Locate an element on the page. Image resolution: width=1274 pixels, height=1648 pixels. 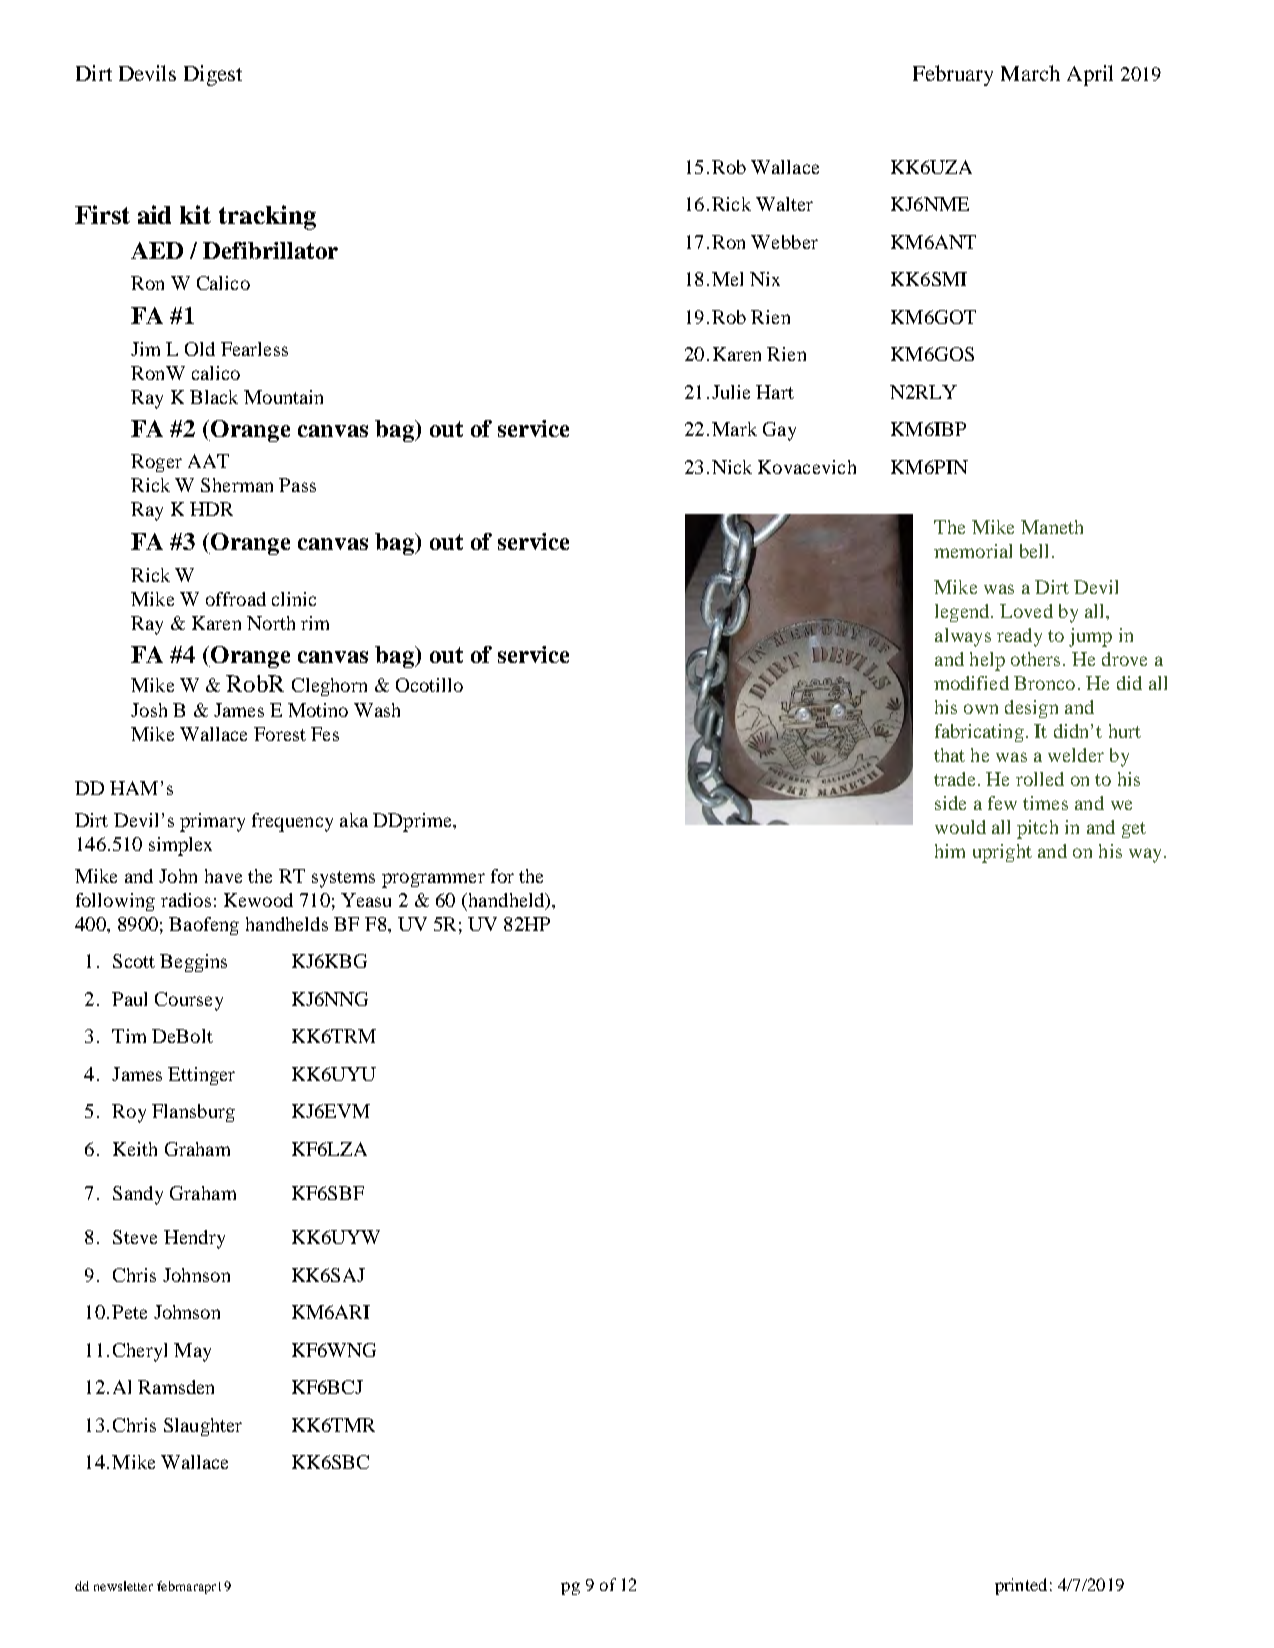
primary is located at coordinates (212, 822).
